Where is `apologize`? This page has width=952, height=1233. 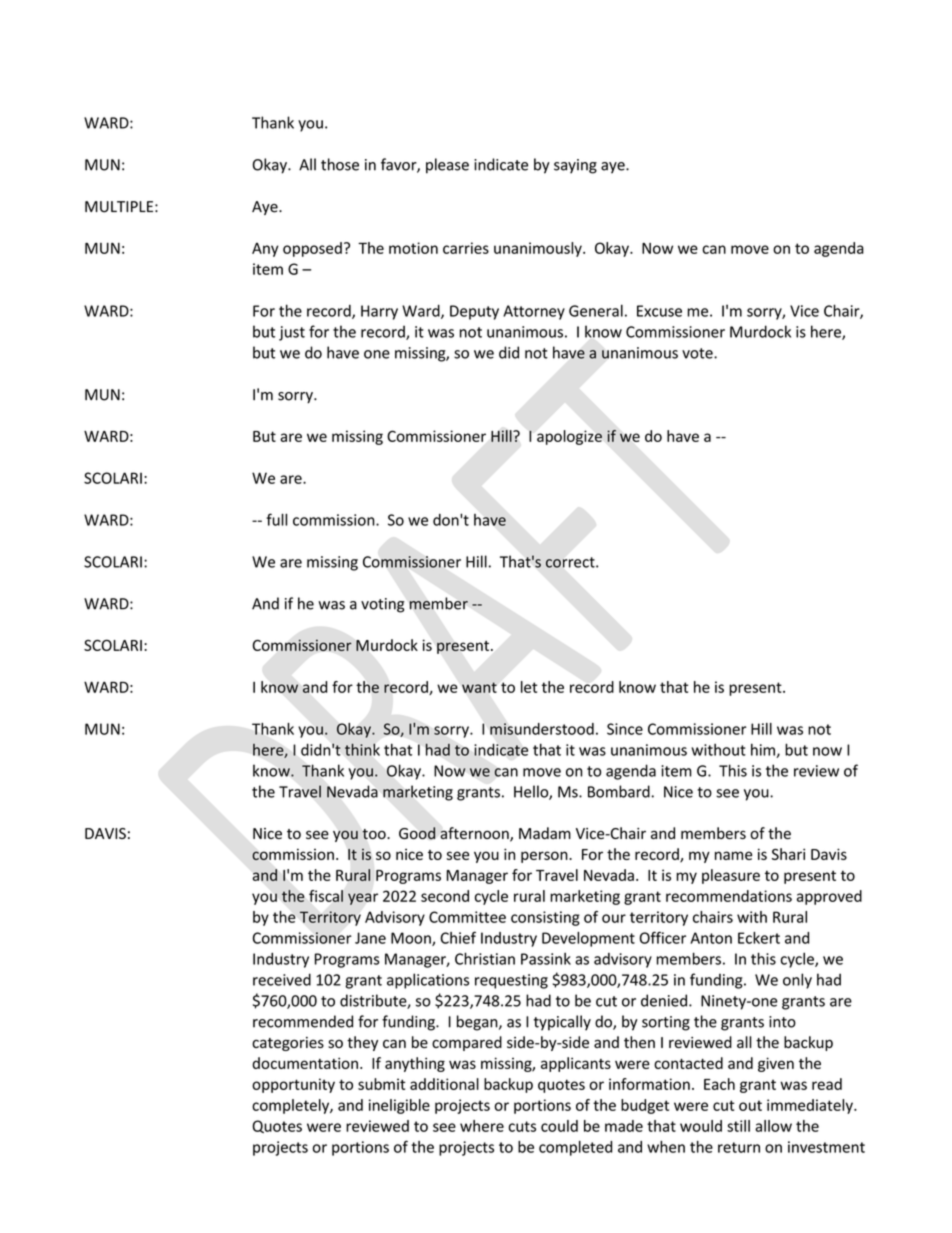 apologize is located at coordinates (569, 437).
